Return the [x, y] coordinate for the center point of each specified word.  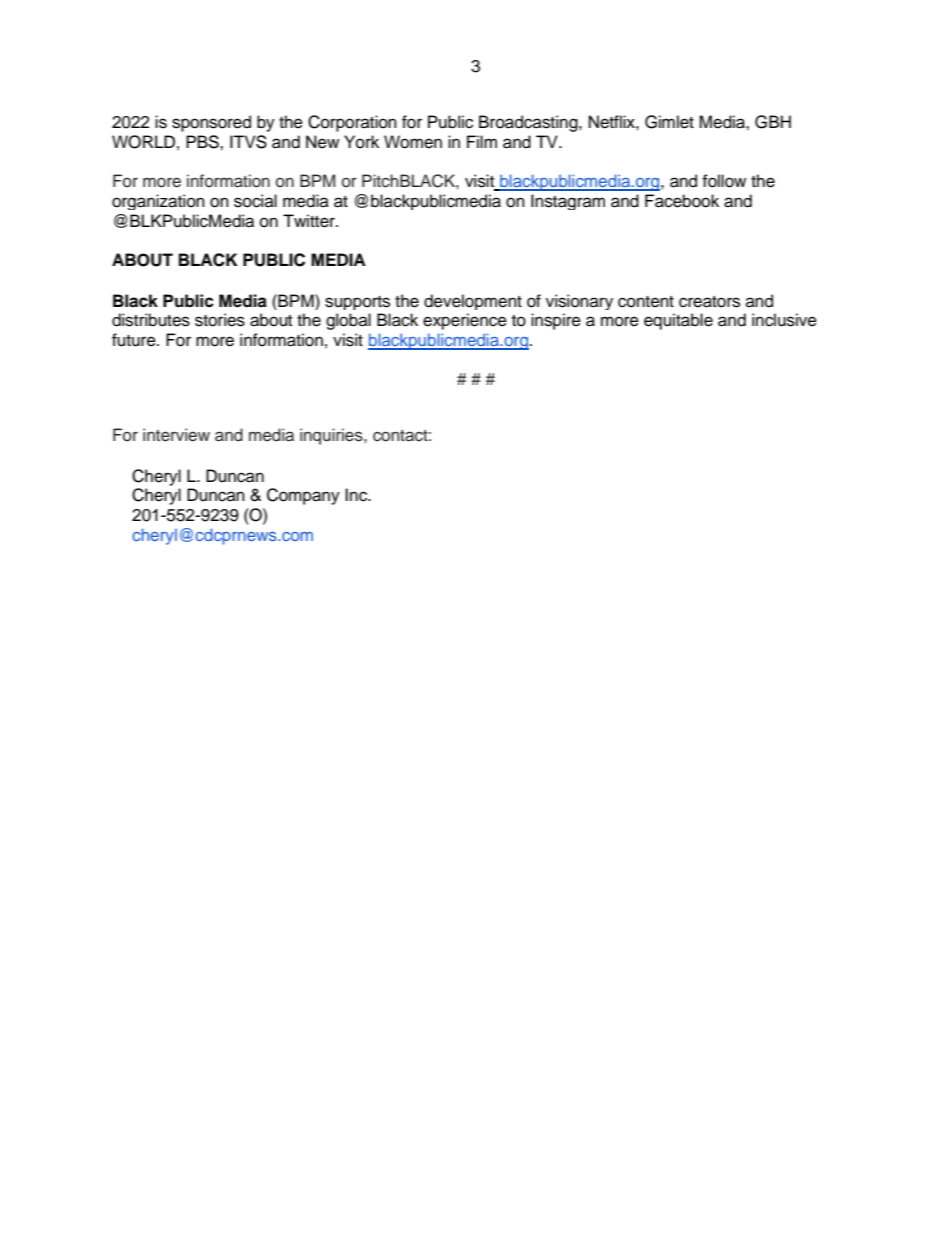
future [135, 340]
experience [465, 321]
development [473, 302]
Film [482, 141]
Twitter [310, 221]
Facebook [682, 201]
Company [303, 496]
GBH [773, 122]
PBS [203, 142]
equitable [678, 321]
